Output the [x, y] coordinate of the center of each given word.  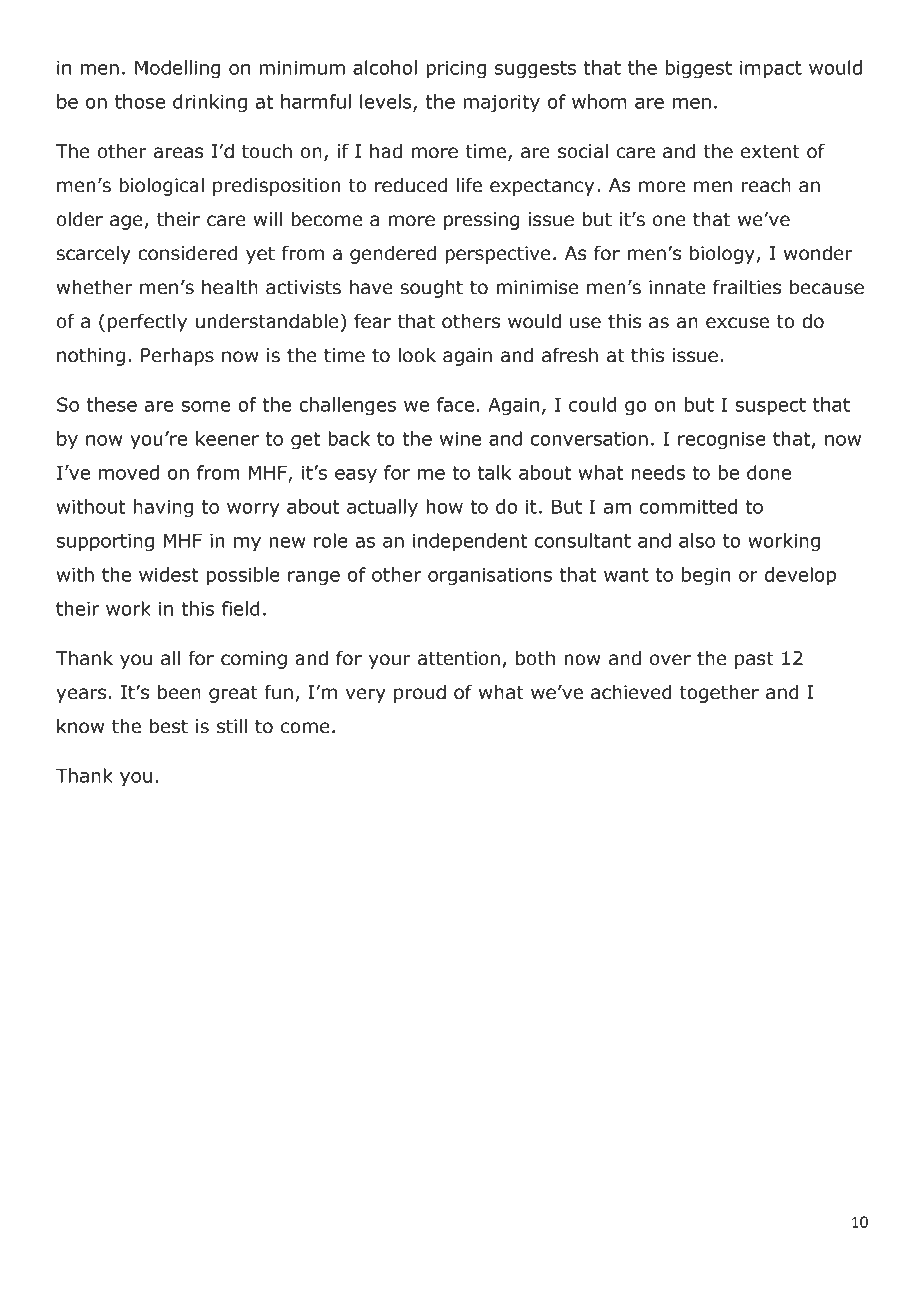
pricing [456, 69]
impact [771, 69]
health [230, 287]
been [179, 692]
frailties [747, 287]
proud [420, 693]
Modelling [177, 69]
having [163, 508]
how [444, 506]
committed [688, 506]
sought [432, 288]
